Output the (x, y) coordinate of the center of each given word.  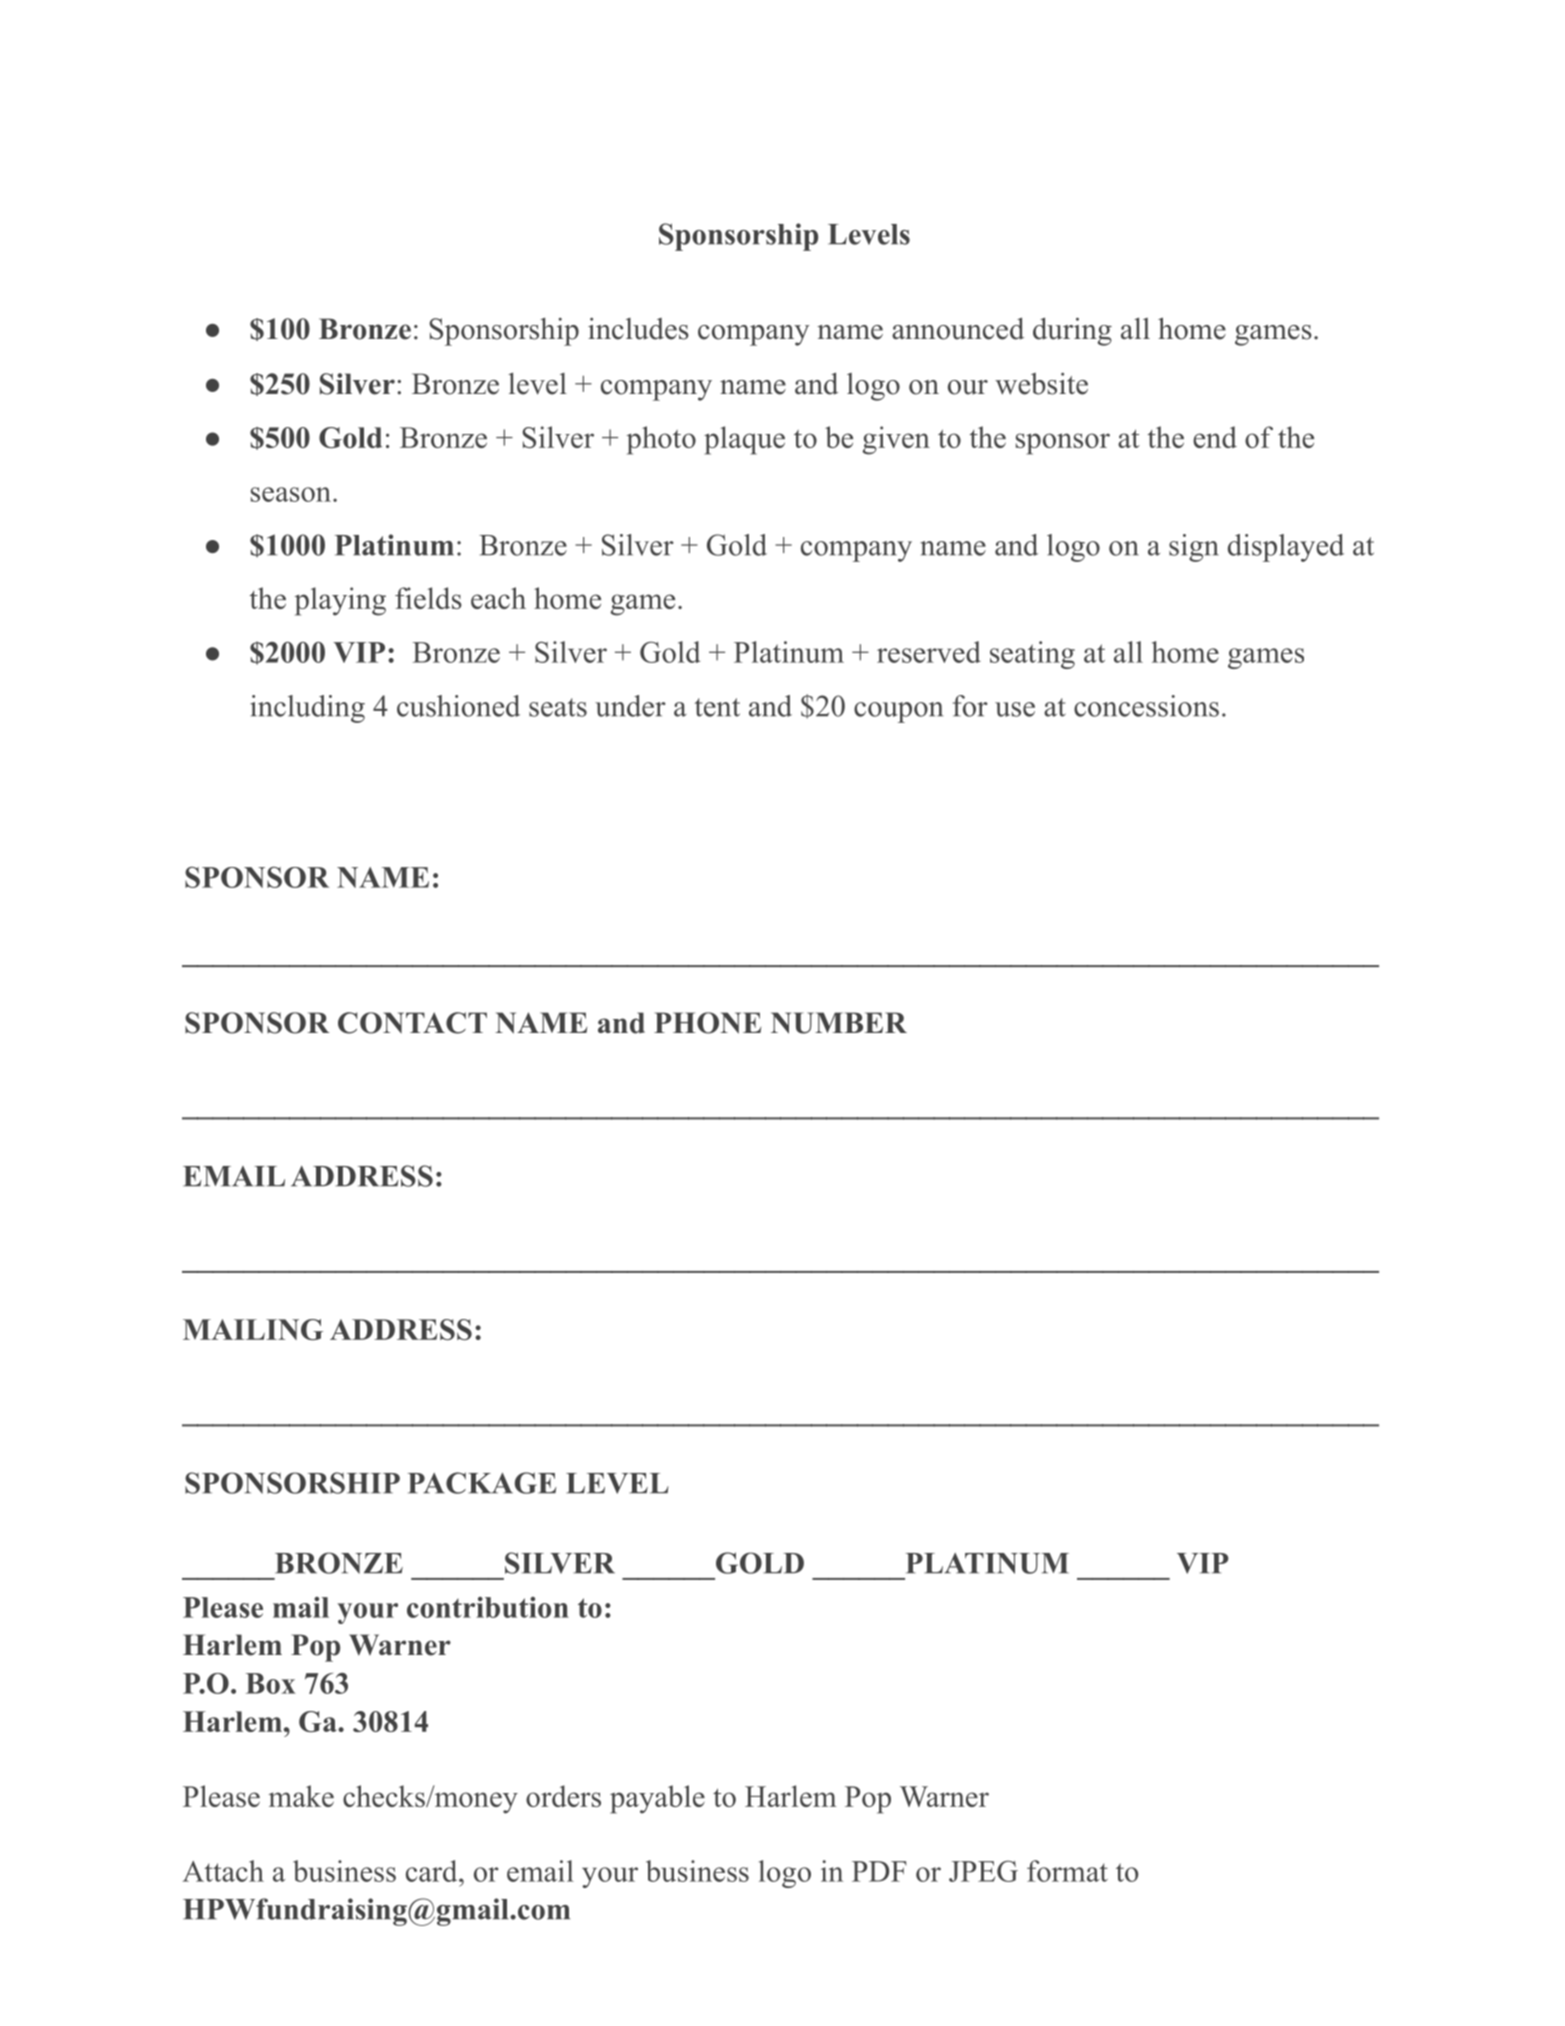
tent (717, 707)
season (291, 494)
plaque (744, 440)
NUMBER (839, 1023)
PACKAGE (482, 1483)
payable (657, 1799)
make (301, 1796)
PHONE (707, 1023)
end (1215, 437)
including (307, 709)
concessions (1146, 706)
